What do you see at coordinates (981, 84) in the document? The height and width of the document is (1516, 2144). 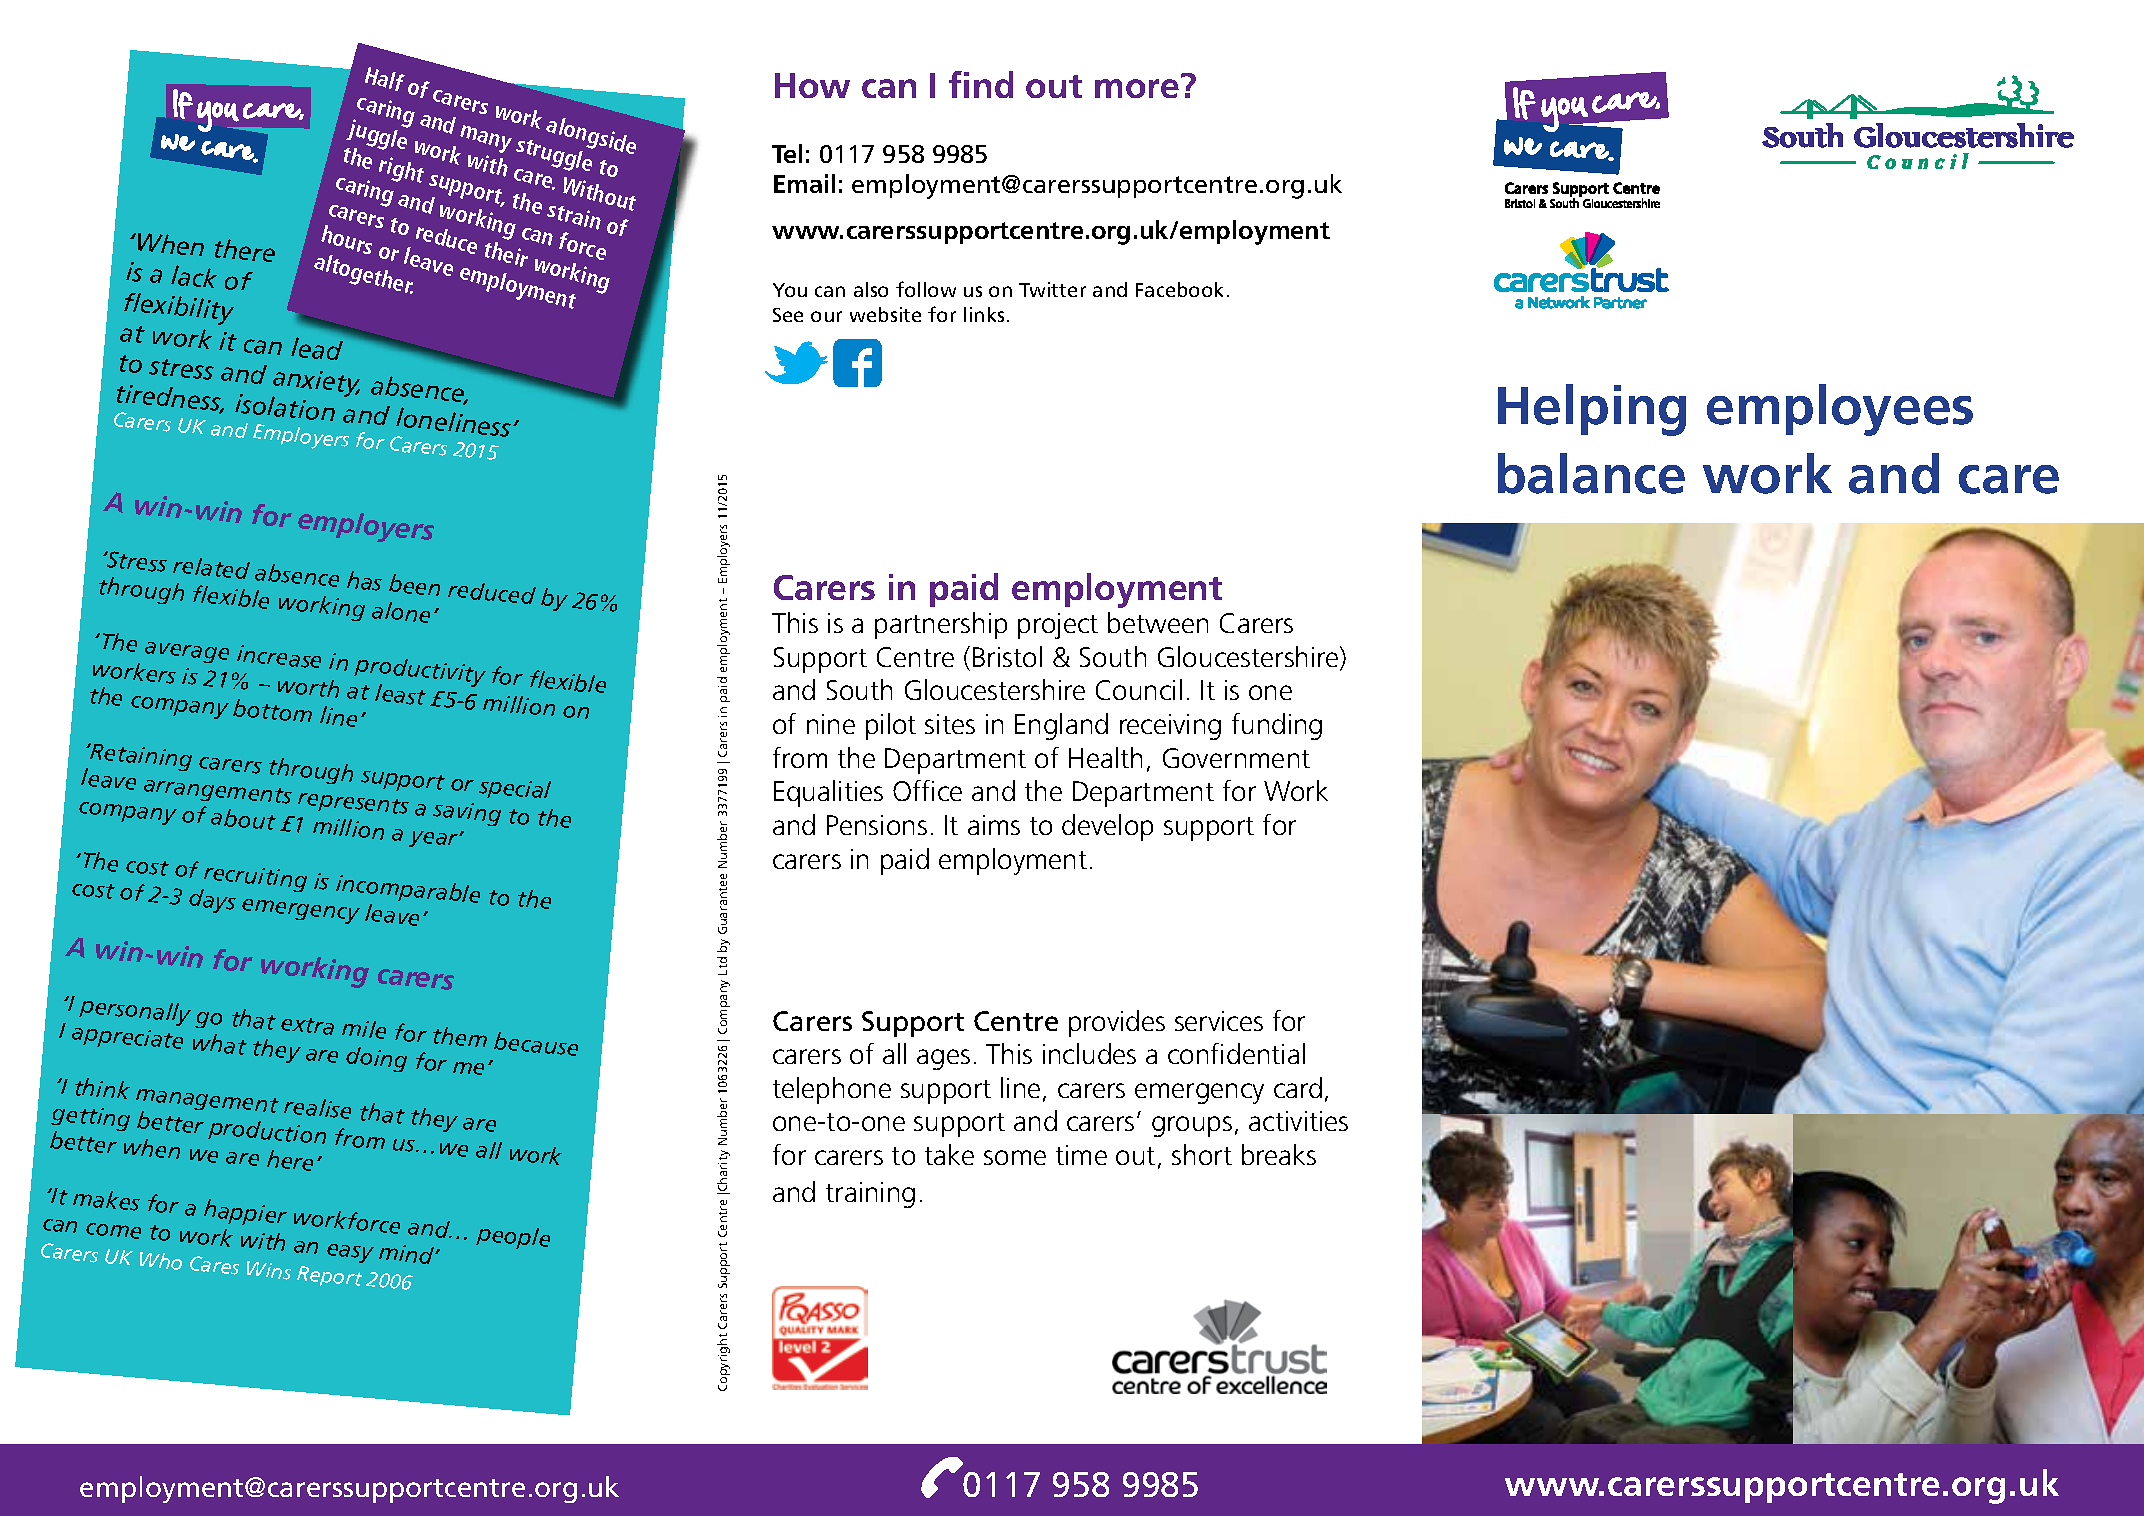 I see `find` at bounding box center [981, 84].
